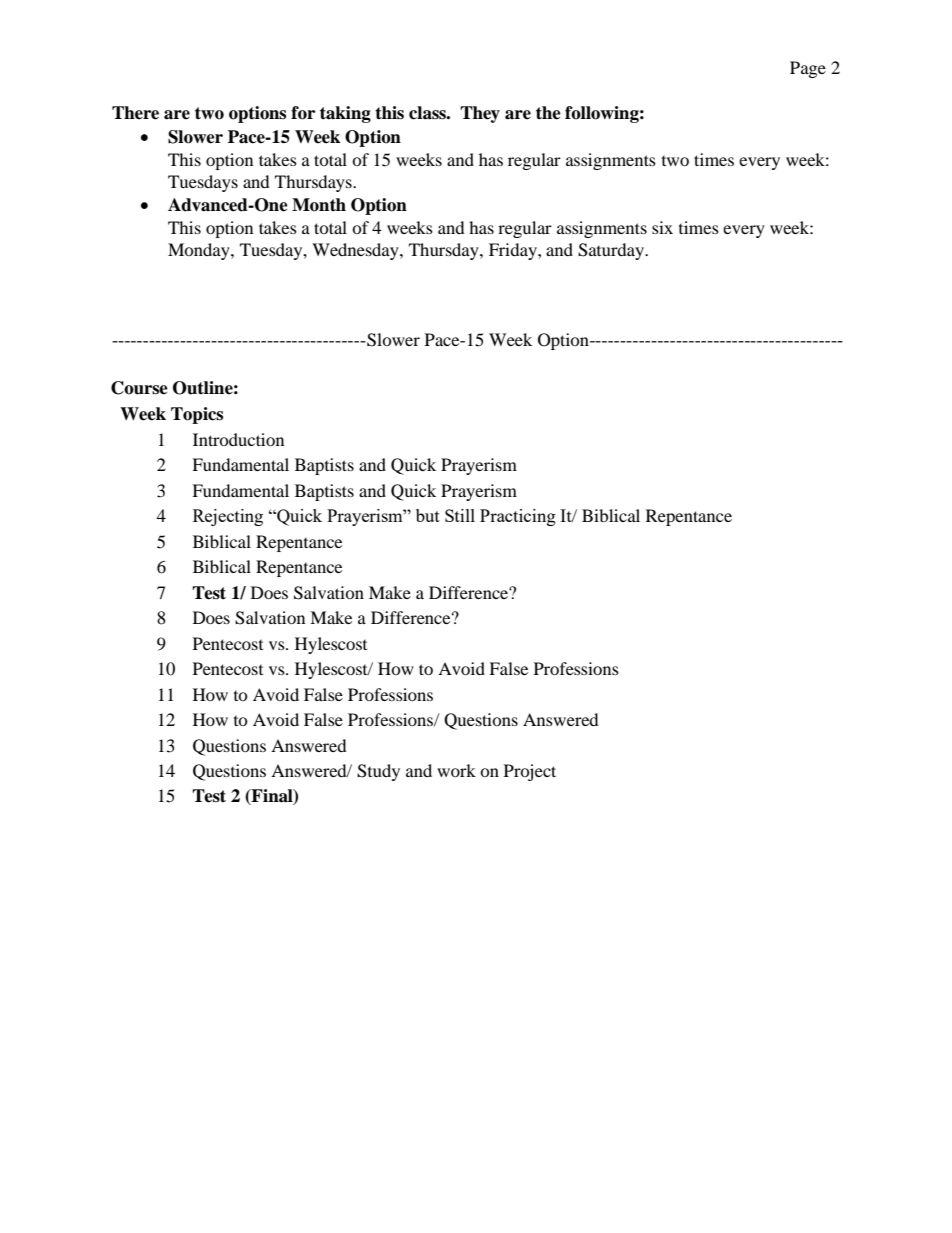  I want to click on Page, so click(808, 69).
